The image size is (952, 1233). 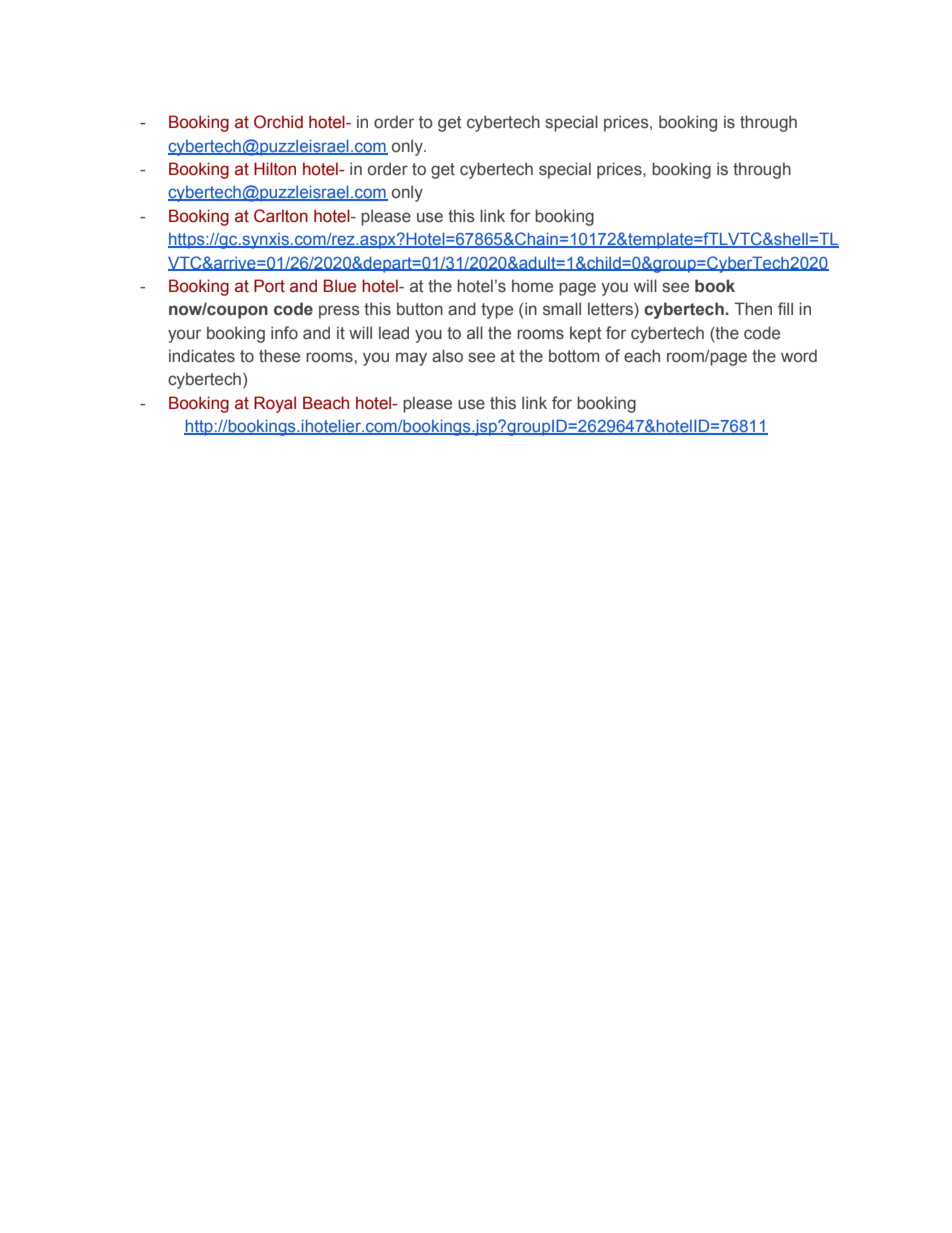 I want to click on Royal, so click(x=275, y=404).
